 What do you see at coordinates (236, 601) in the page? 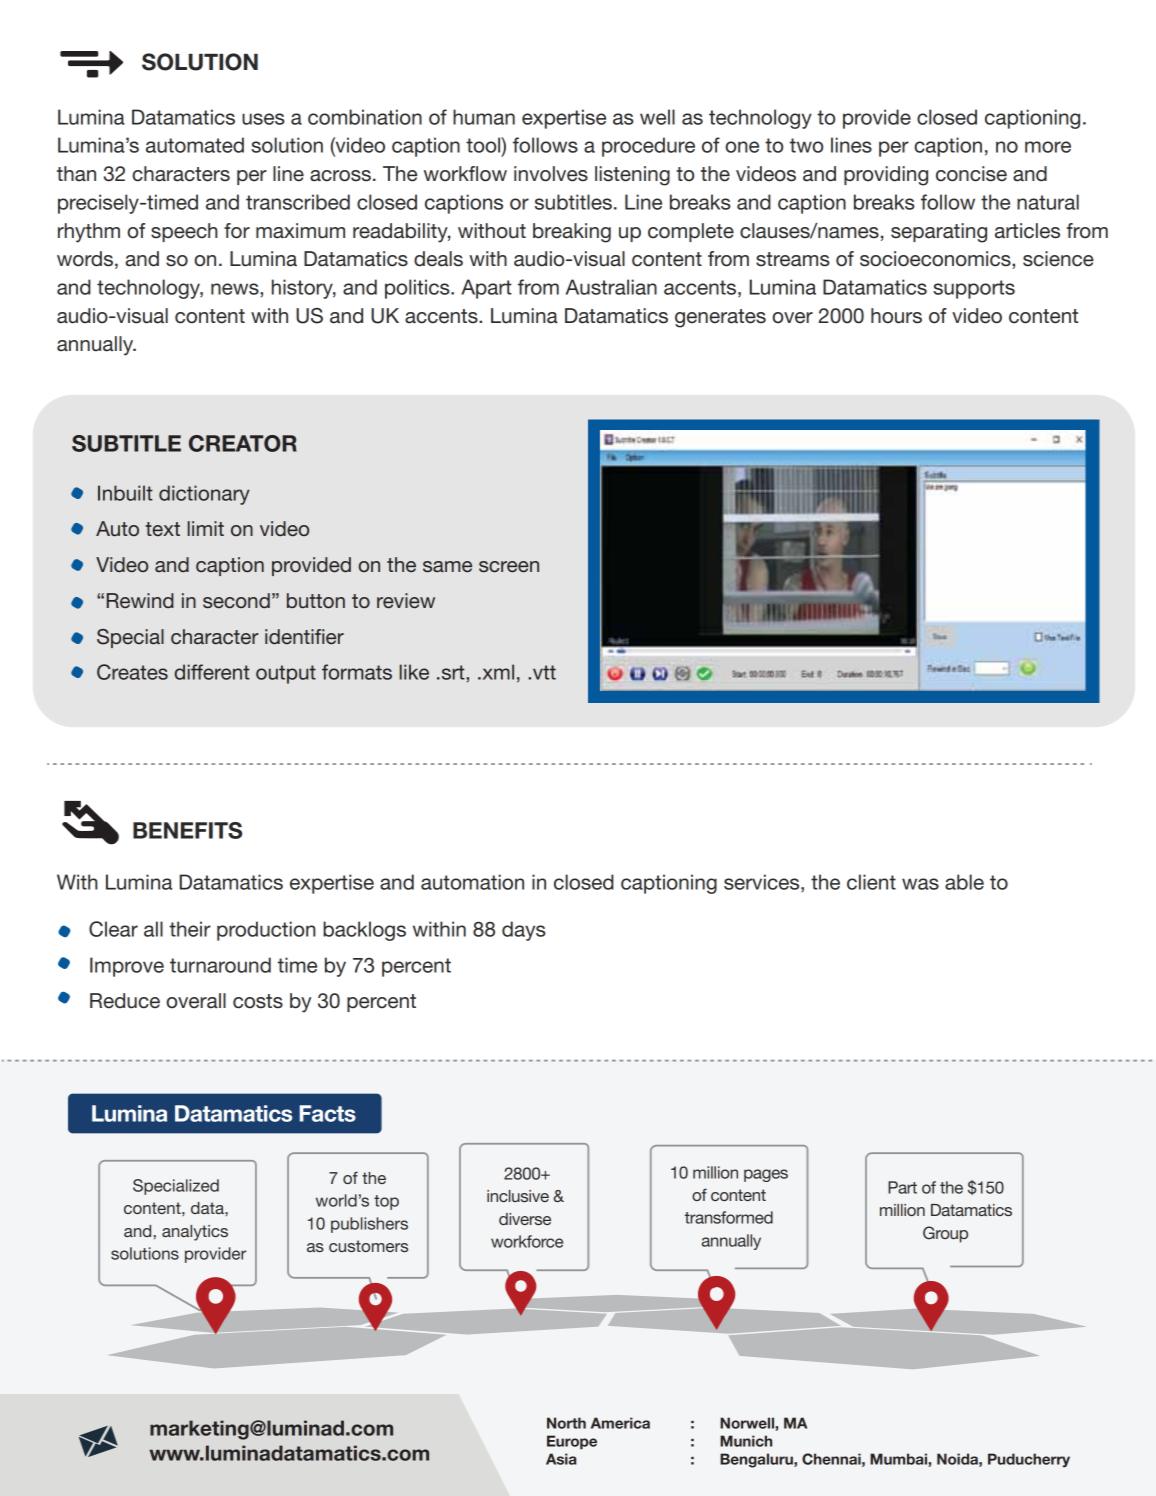
I see `second` at bounding box center [236, 601].
